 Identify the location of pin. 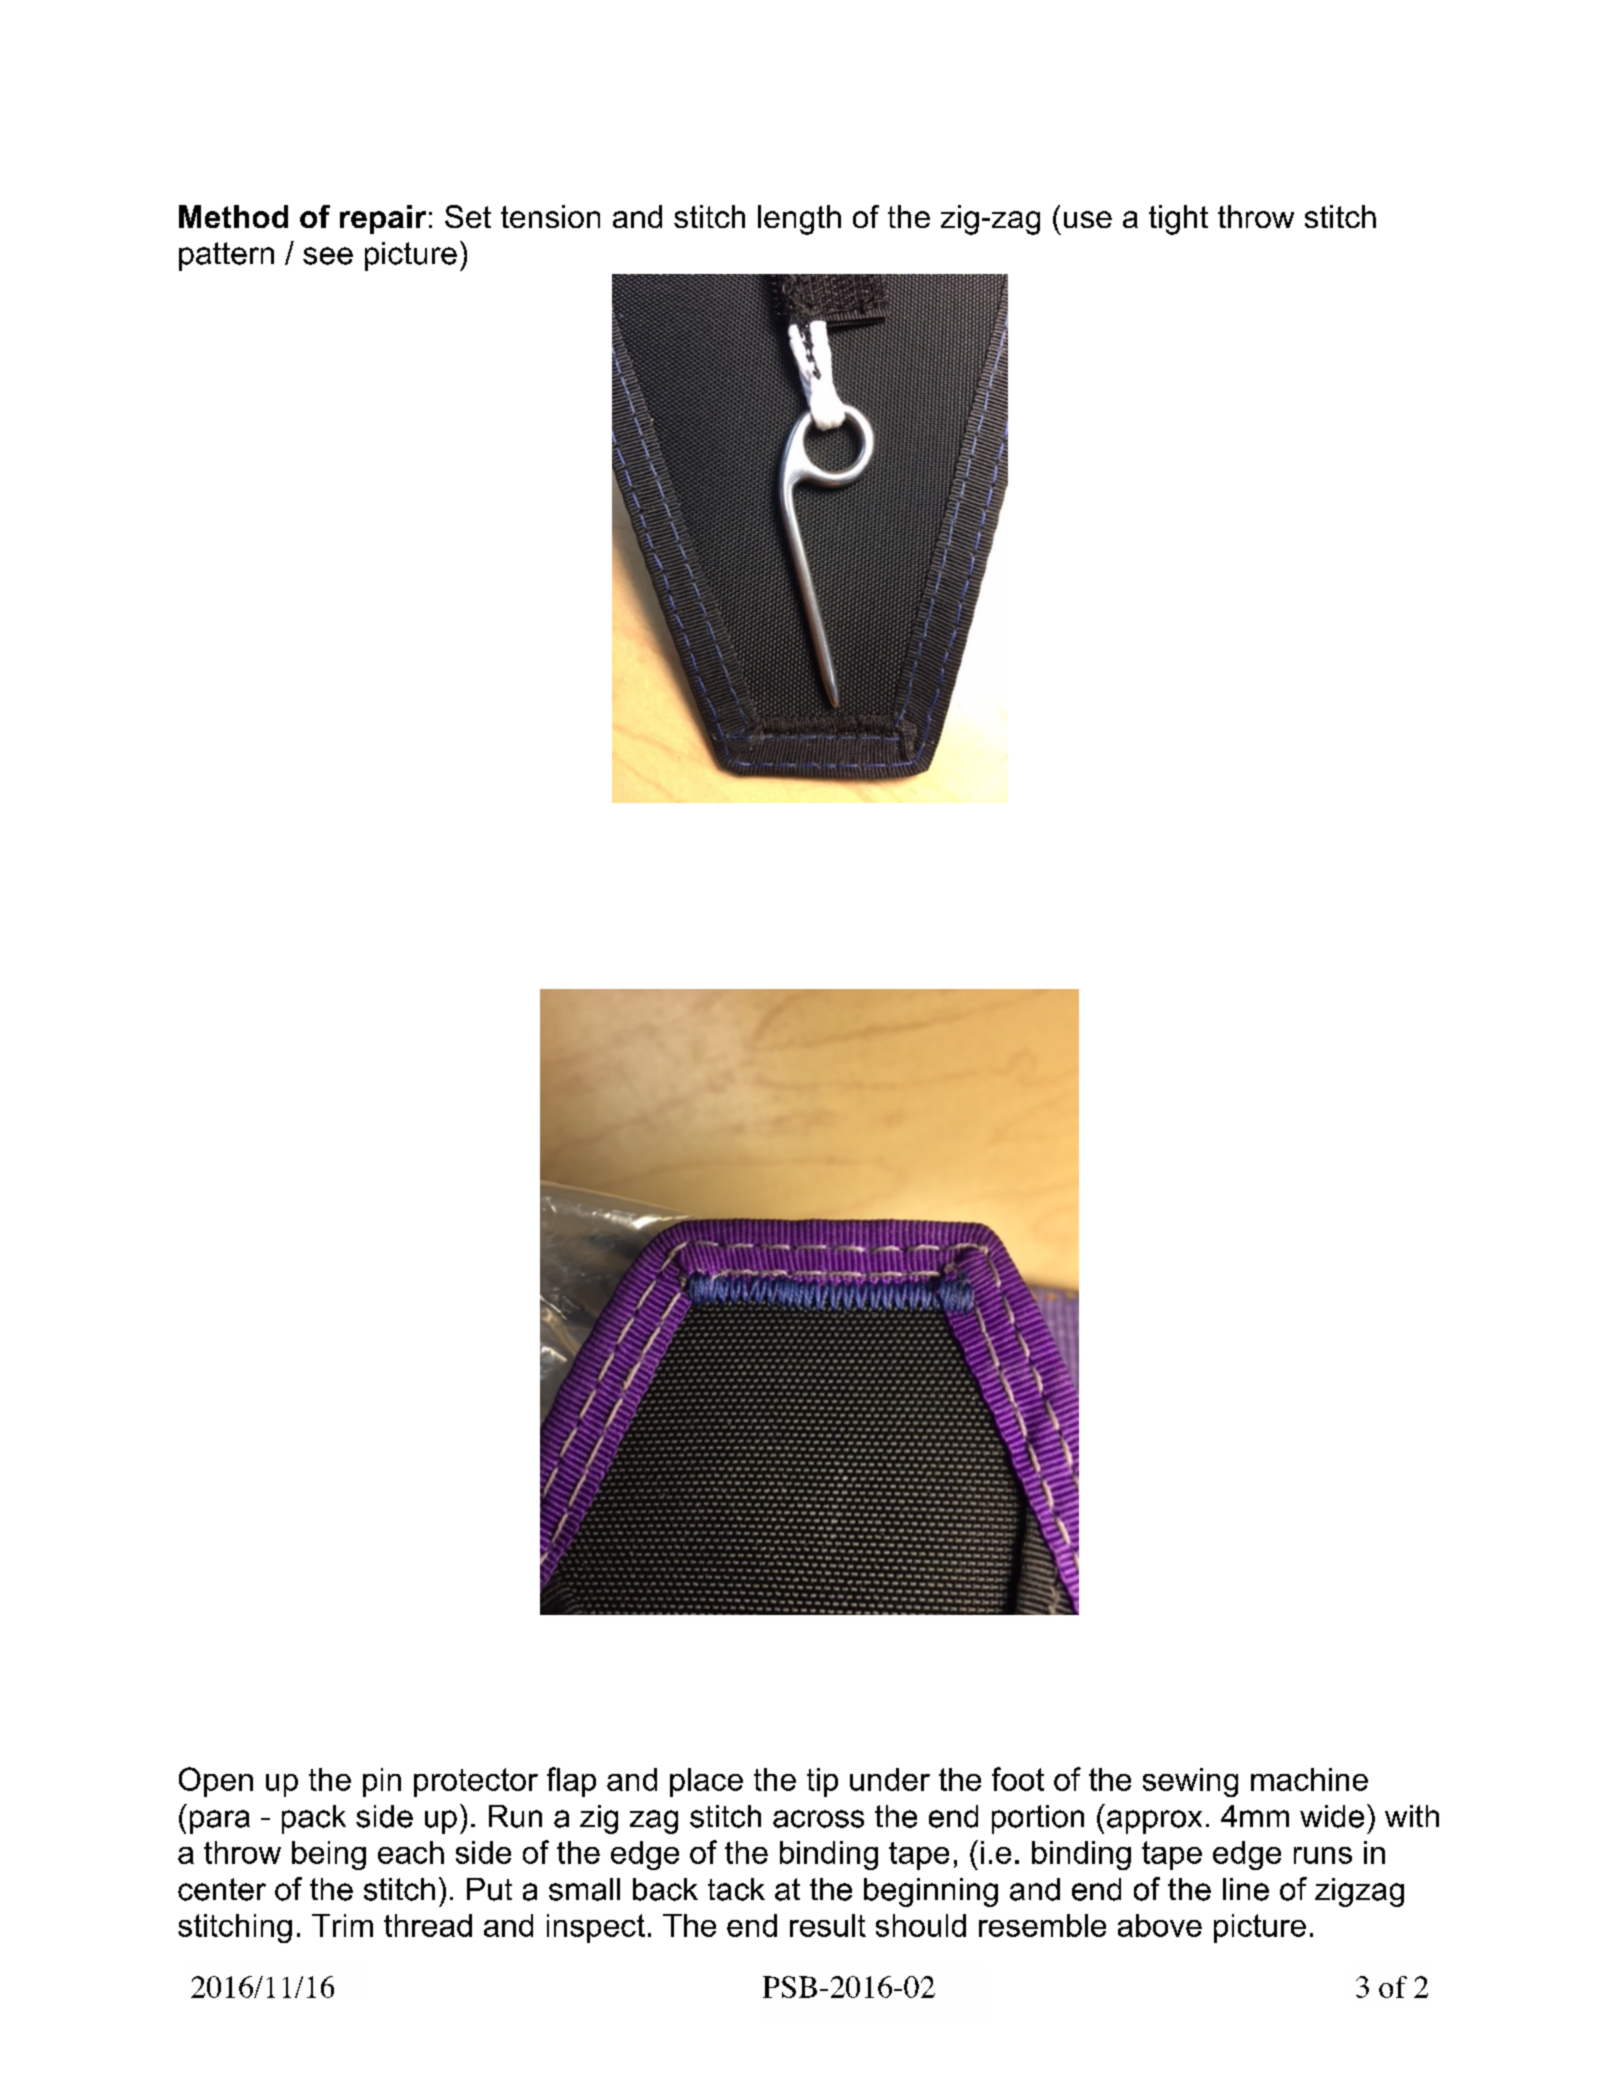
(382, 1782).
